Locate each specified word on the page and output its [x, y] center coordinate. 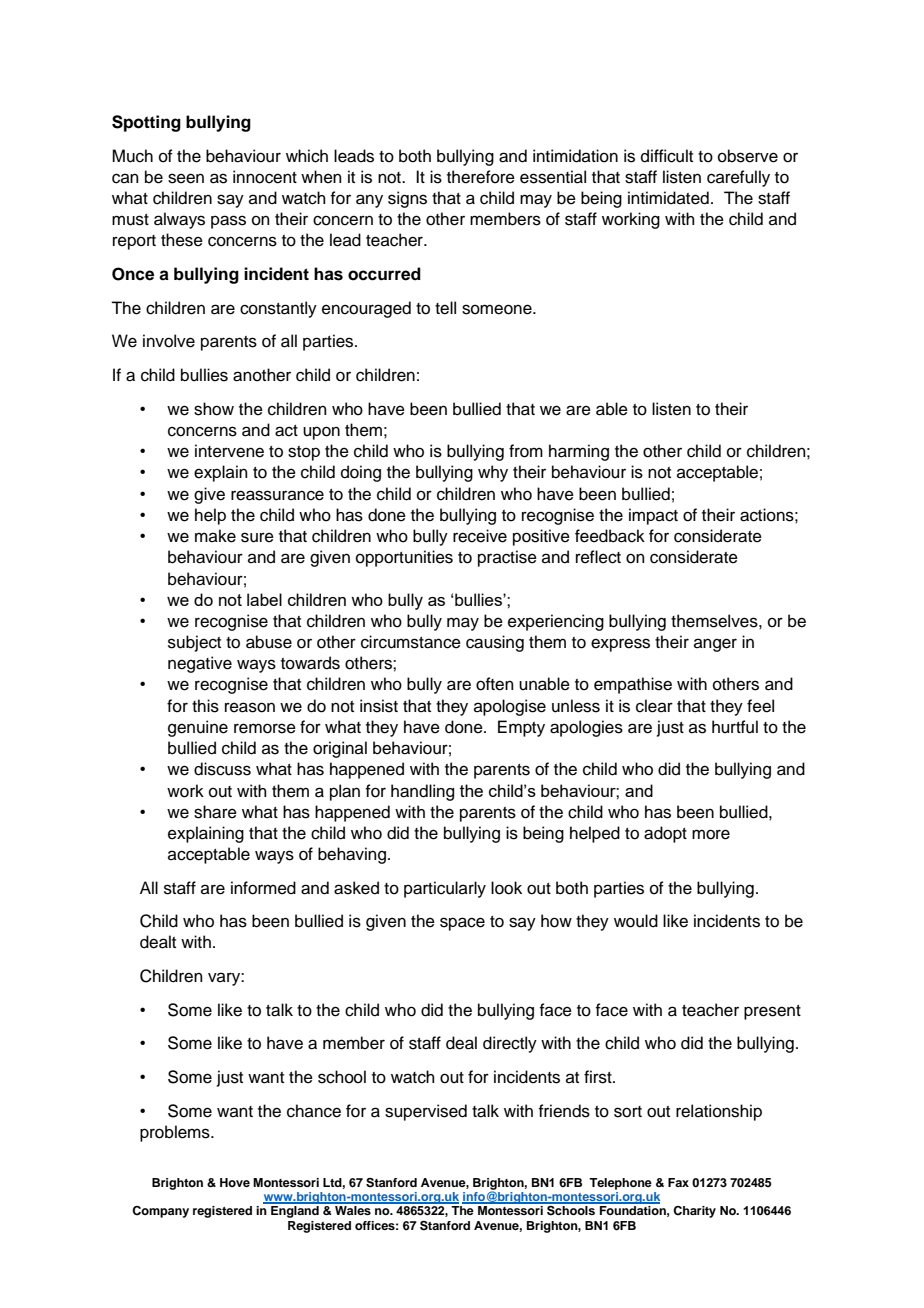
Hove [235, 1182]
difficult [667, 156]
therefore [481, 177]
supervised [426, 1112]
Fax [678, 1182]
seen [186, 178]
